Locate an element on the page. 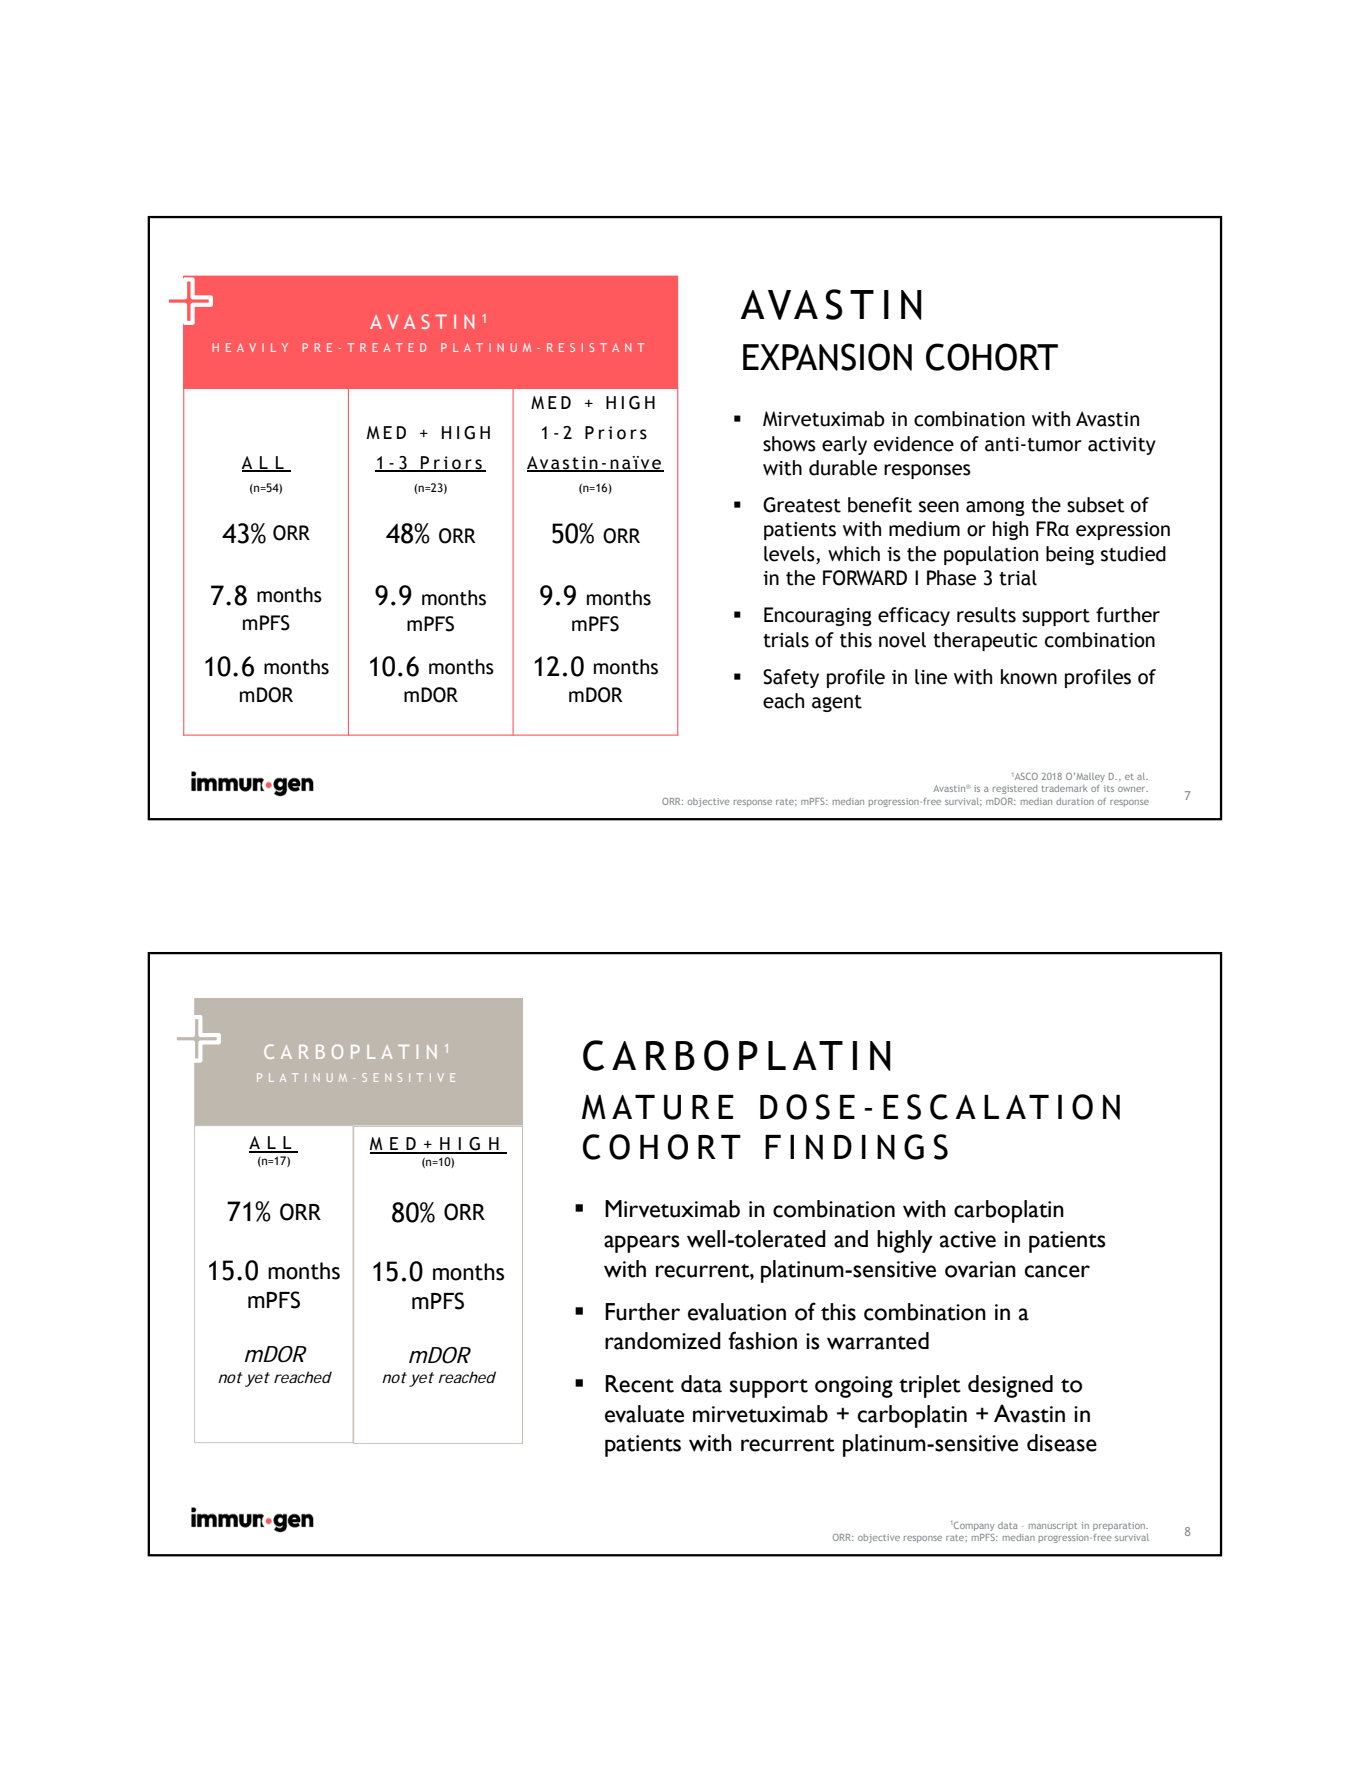 The width and height of the page is (1370, 1773). appears is located at coordinates (642, 1244).
